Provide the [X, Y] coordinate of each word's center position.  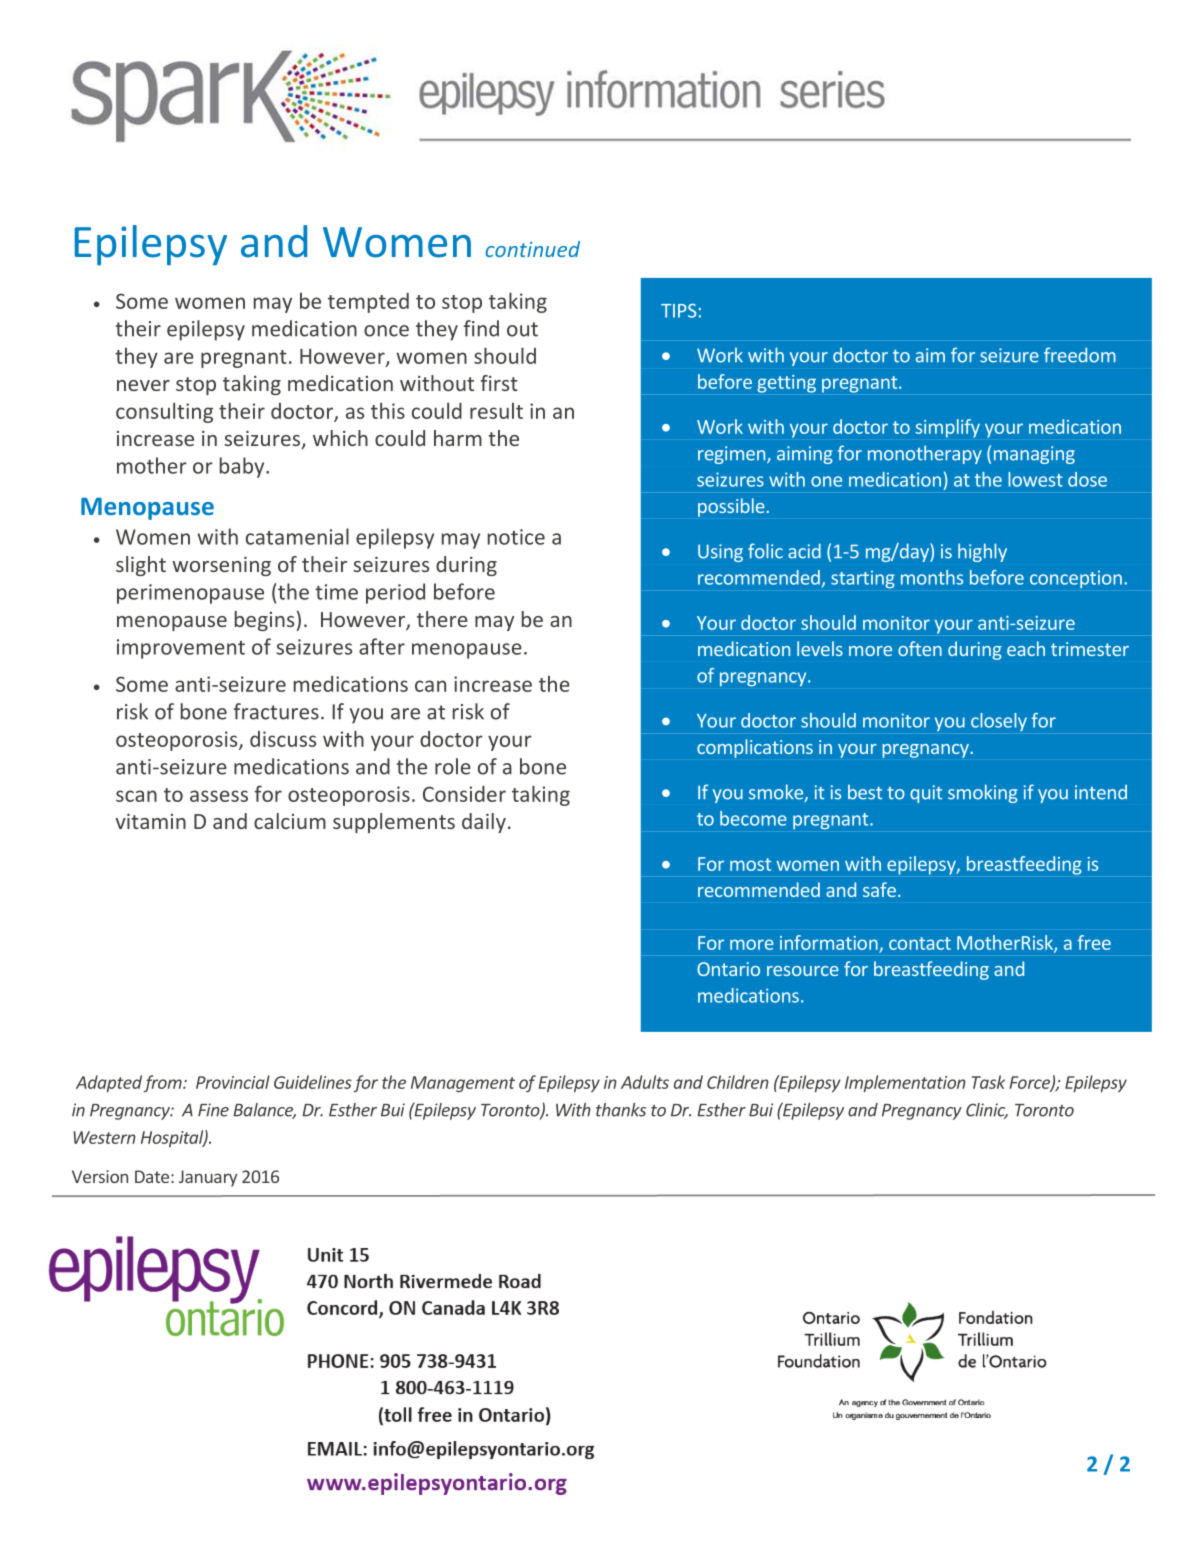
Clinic [987, 1111]
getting [786, 384]
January [208, 1178]
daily [484, 823]
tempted [368, 303]
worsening [221, 566]
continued [532, 249]
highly [982, 552]
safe [879, 889]
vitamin [150, 821]
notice [516, 537]
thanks [621, 1110]
